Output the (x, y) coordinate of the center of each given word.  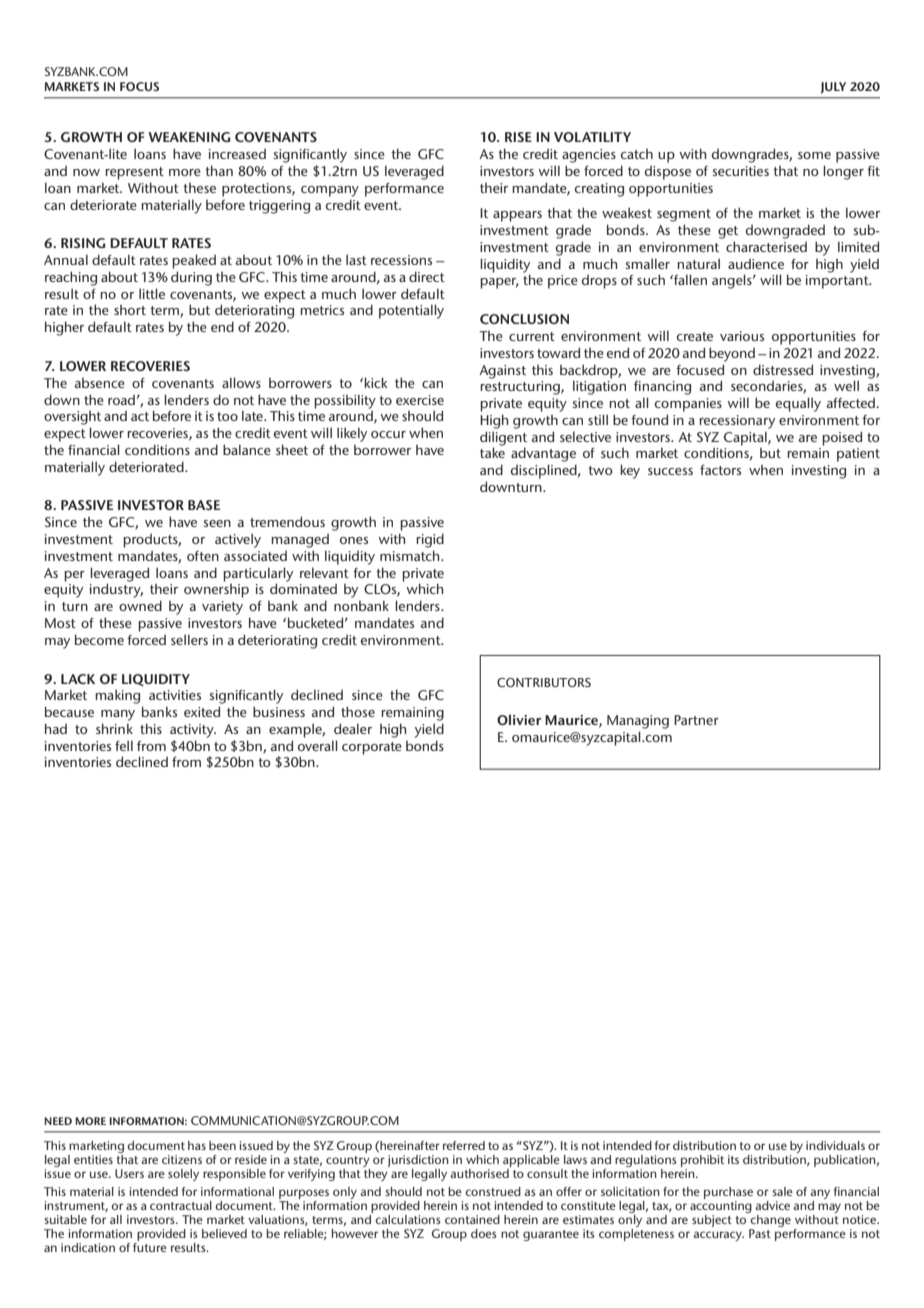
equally (798, 404)
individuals (835, 1145)
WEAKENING (190, 137)
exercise (420, 400)
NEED (58, 1121)
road (121, 400)
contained (472, 1219)
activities (175, 695)
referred (464, 1145)
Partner (696, 720)
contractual (181, 1205)
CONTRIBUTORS (544, 682)
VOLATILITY (592, 137)
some (814, 155)
